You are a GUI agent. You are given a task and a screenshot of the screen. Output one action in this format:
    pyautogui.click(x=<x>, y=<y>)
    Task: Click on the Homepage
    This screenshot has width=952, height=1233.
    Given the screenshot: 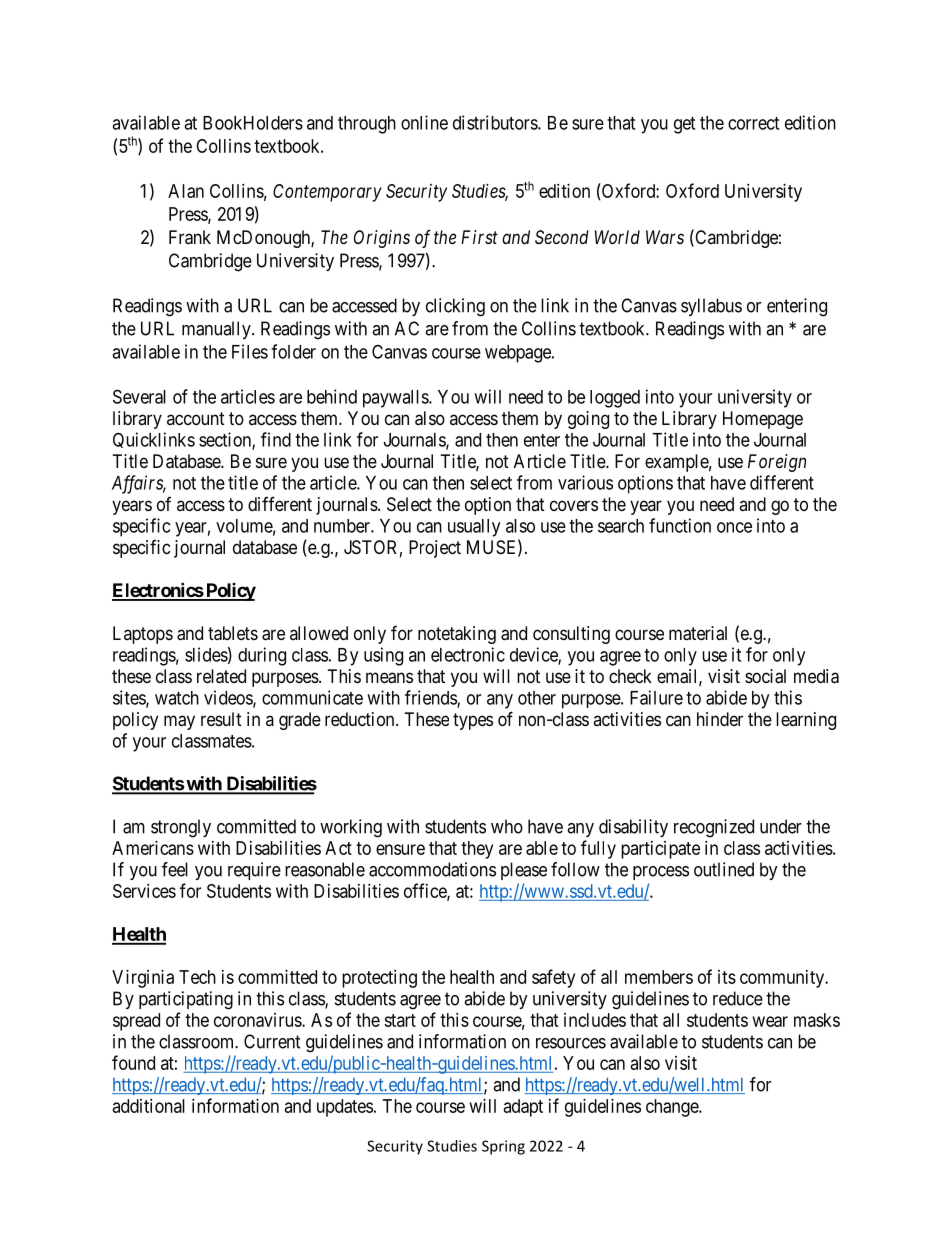 What is the action you would take?
    pyautogui.click(x=763, y=420)
